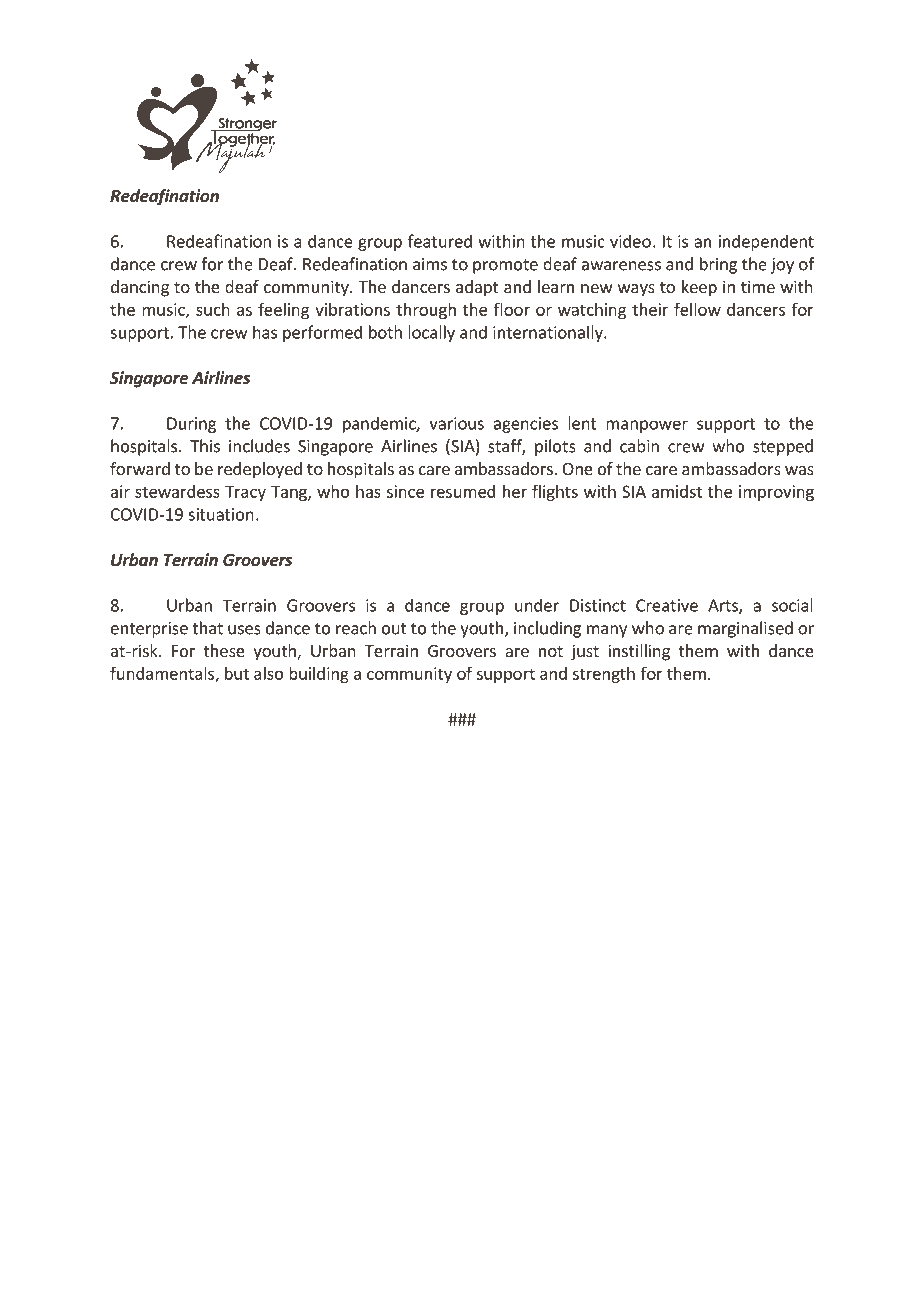 This screenshot has width=924, height=1308. Describe the element at coordinates (463, 491) in the screenshot. I see `resumed` at that location.
